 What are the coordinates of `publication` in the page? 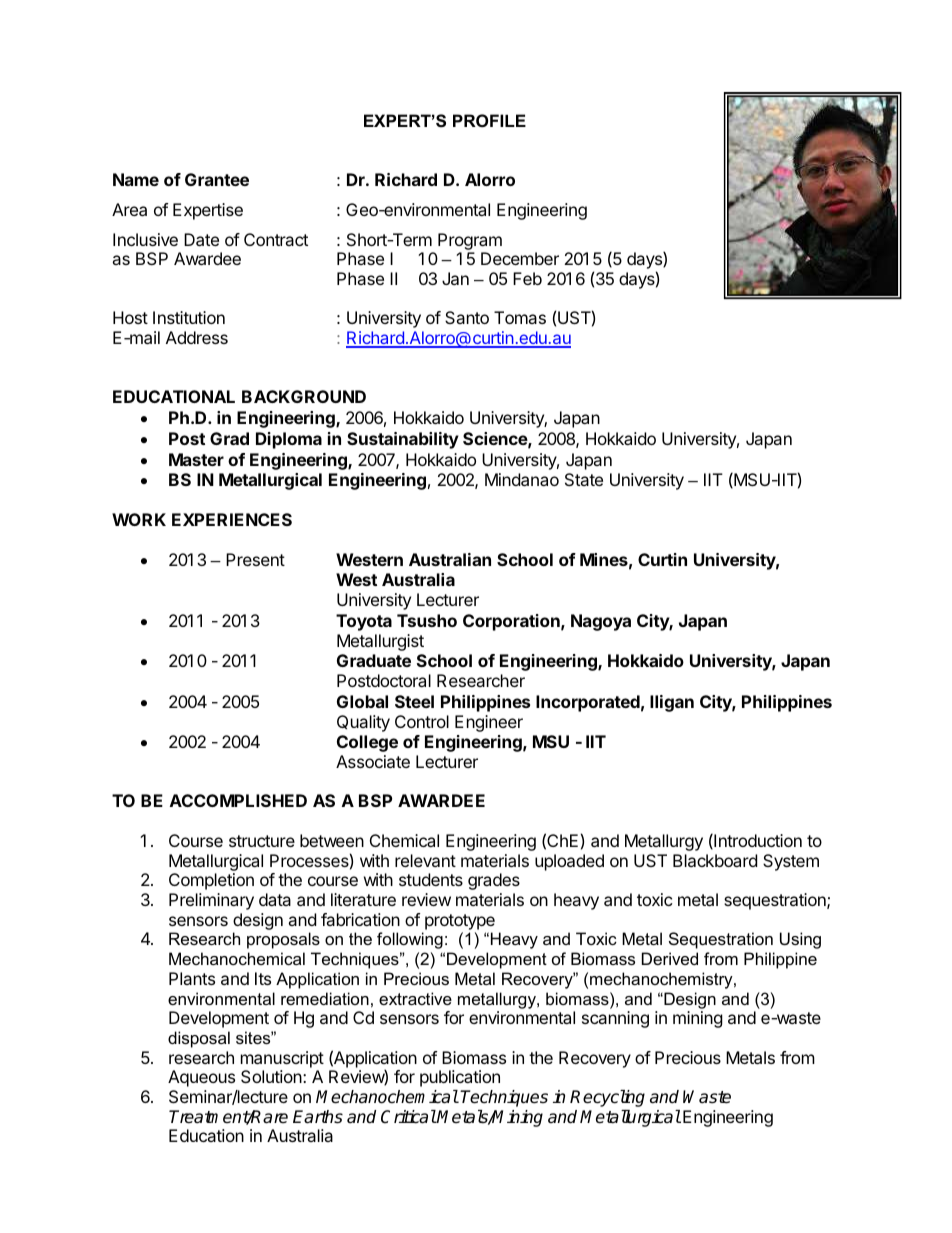 It's located at (460, 1078).
